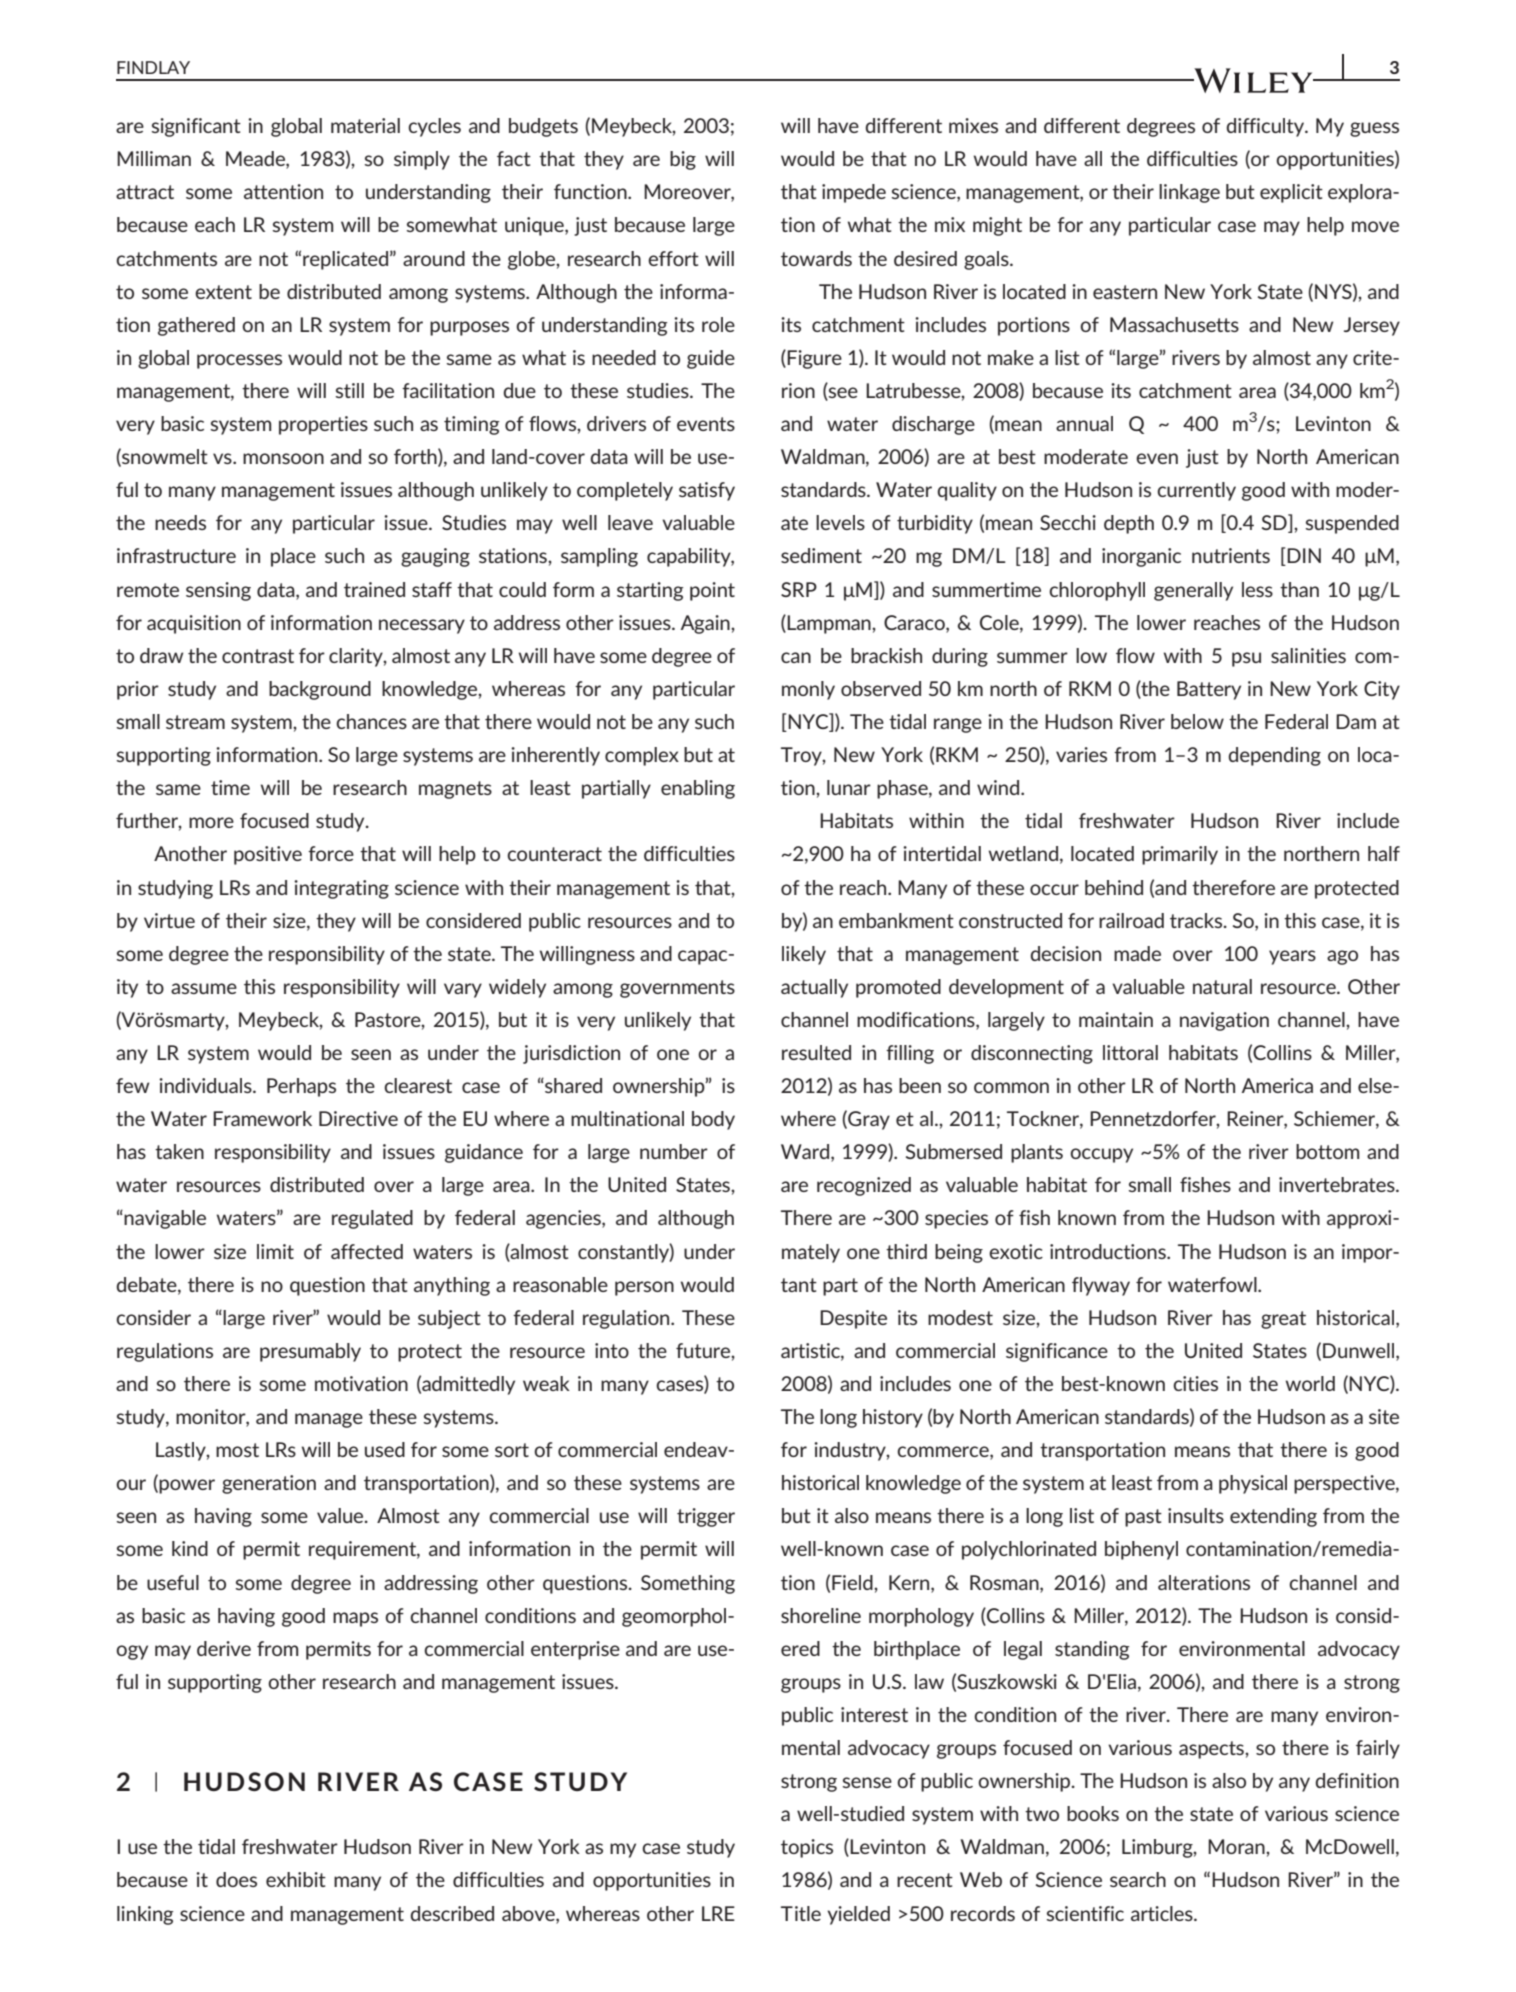  Describe the element at coordinates (706, 624) in the image. I see `Again` at that location.
